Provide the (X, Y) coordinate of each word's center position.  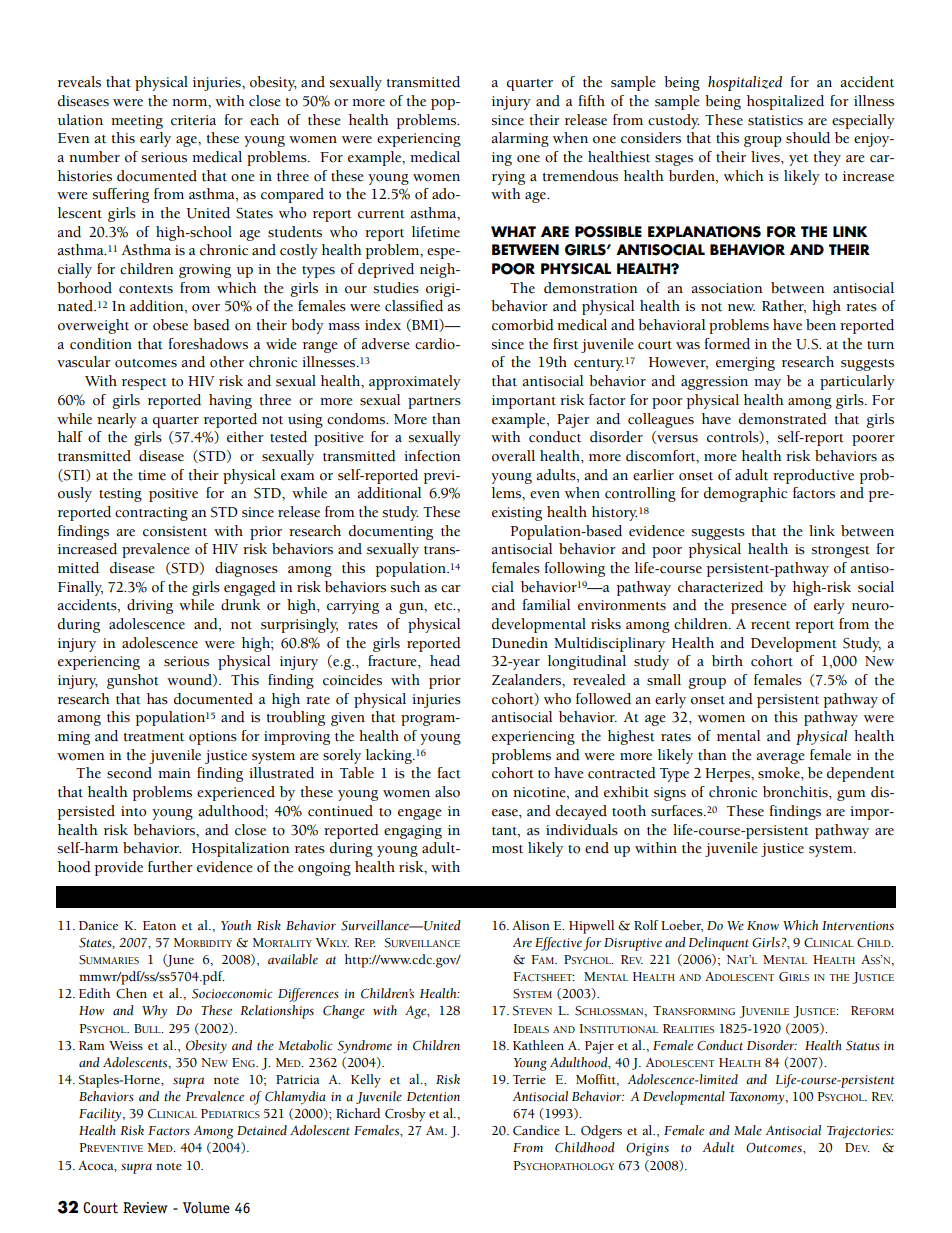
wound (190, 680)
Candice (536, 1130)
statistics (775, 120)
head (445, 661)
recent (770, 625)
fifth (592, 101)
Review (145, 1208)
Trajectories (860, 1132)
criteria (193, 120)
